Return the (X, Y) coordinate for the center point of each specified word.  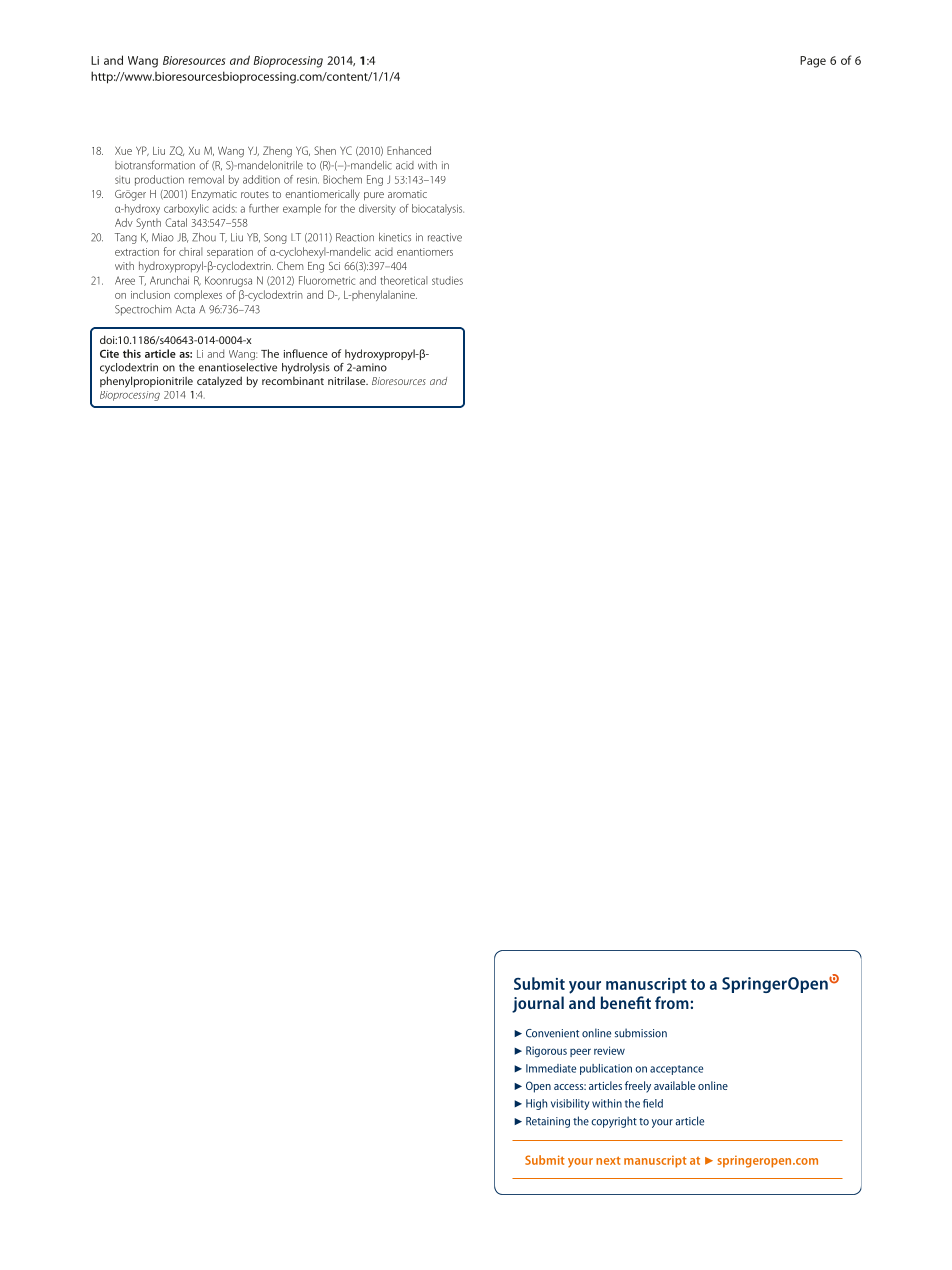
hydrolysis (306, 368)
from (672, 1002)
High (536, 1104)
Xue (123, 150)
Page (813, 62)
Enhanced (409, 150)
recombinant (293, 381)
